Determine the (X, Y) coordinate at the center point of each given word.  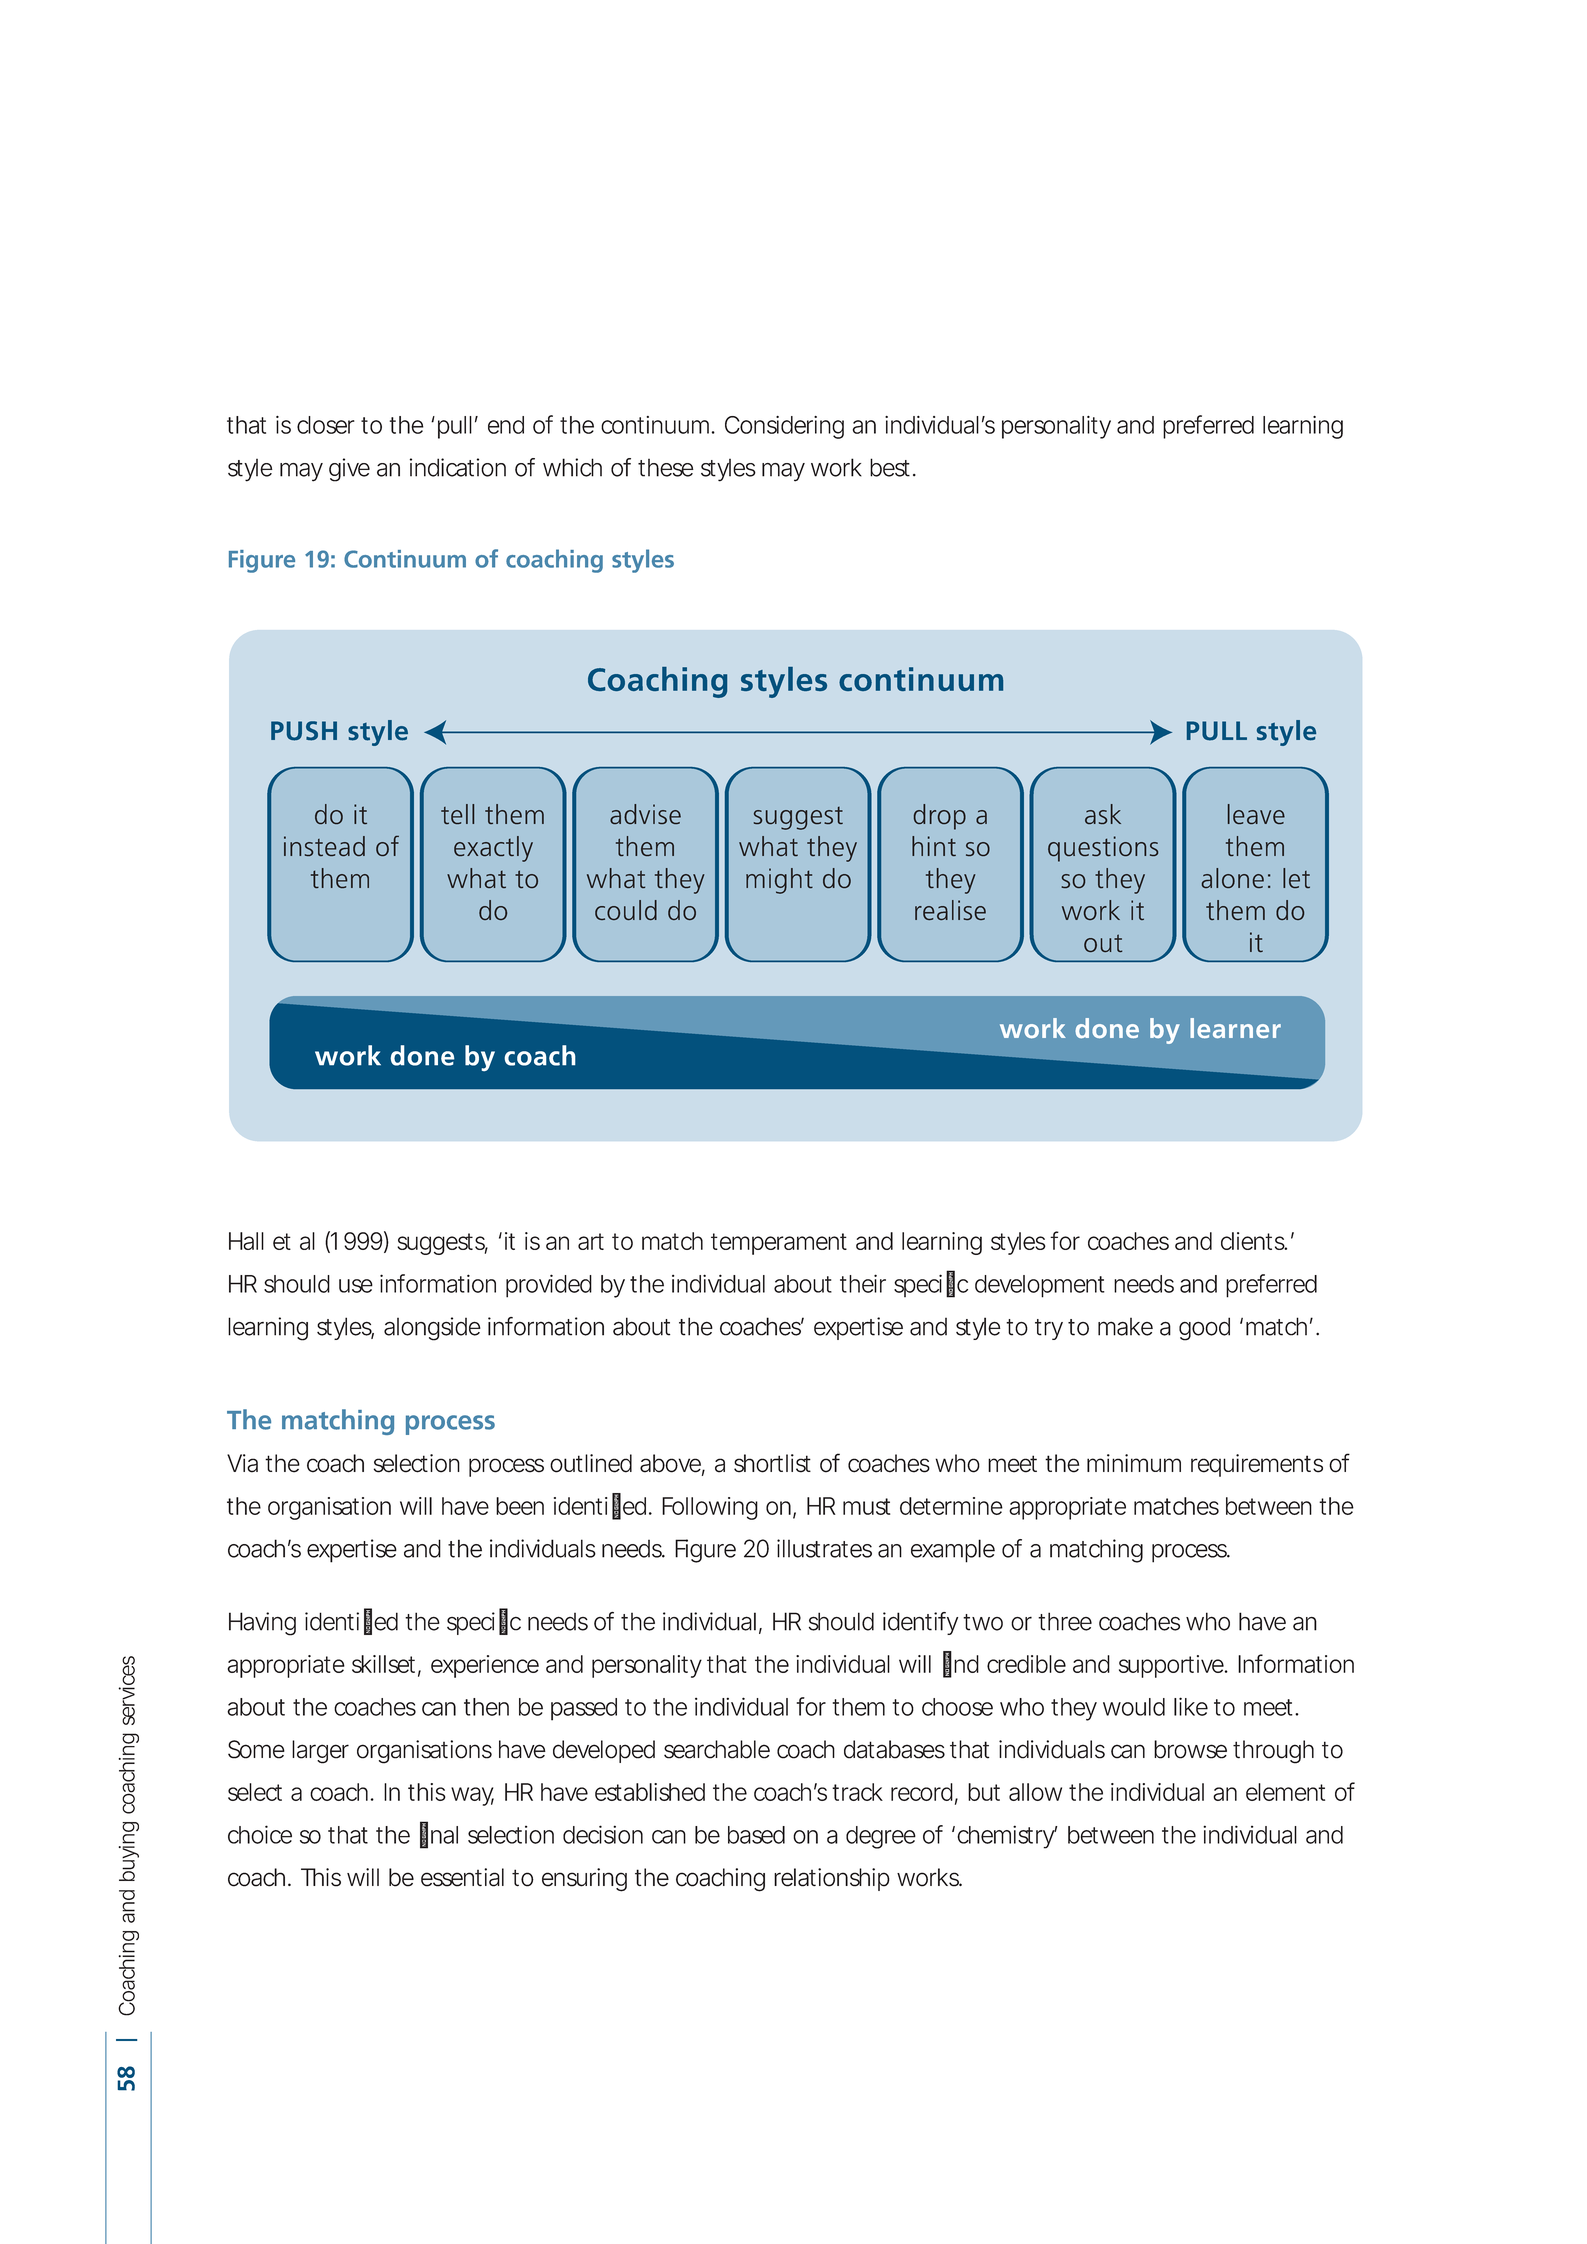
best (892, 467)
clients (1254, 1241)
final (439, 1835)
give (349, 470)
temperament (779, 1244)
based (756, 1835)
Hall (246, 1241)
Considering (784, 427)
